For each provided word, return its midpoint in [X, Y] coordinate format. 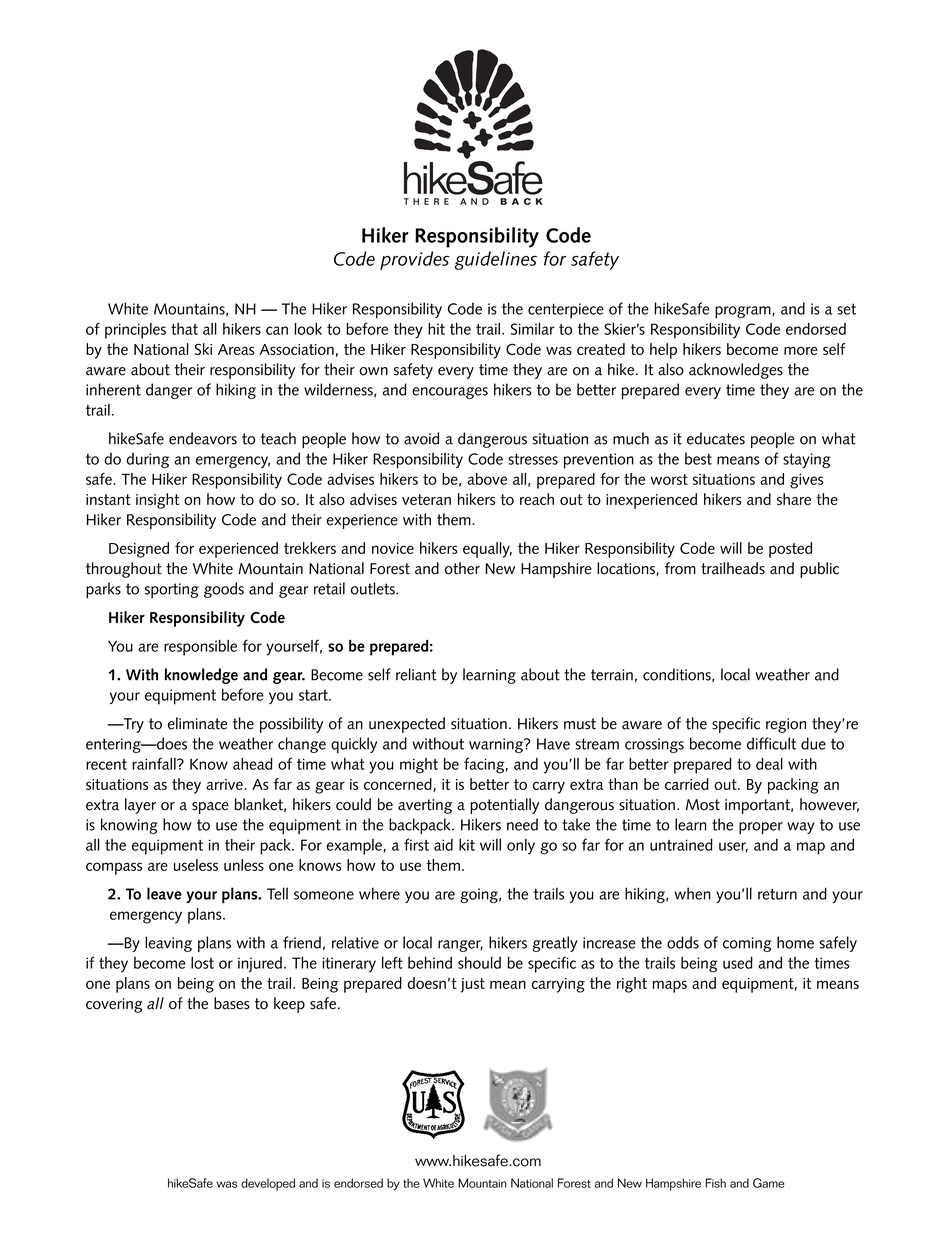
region [786, 725]
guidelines [496, 260]
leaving [168, 944]
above [487, 479]
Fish [716, 1183]
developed [268, 1184]
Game [769, 1183]
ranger [460, 946]
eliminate [197, 723]
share [794, 499]
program [743, 312]
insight [157, 501]
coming [747, 944]
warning [497, 745]
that [184, 329]
